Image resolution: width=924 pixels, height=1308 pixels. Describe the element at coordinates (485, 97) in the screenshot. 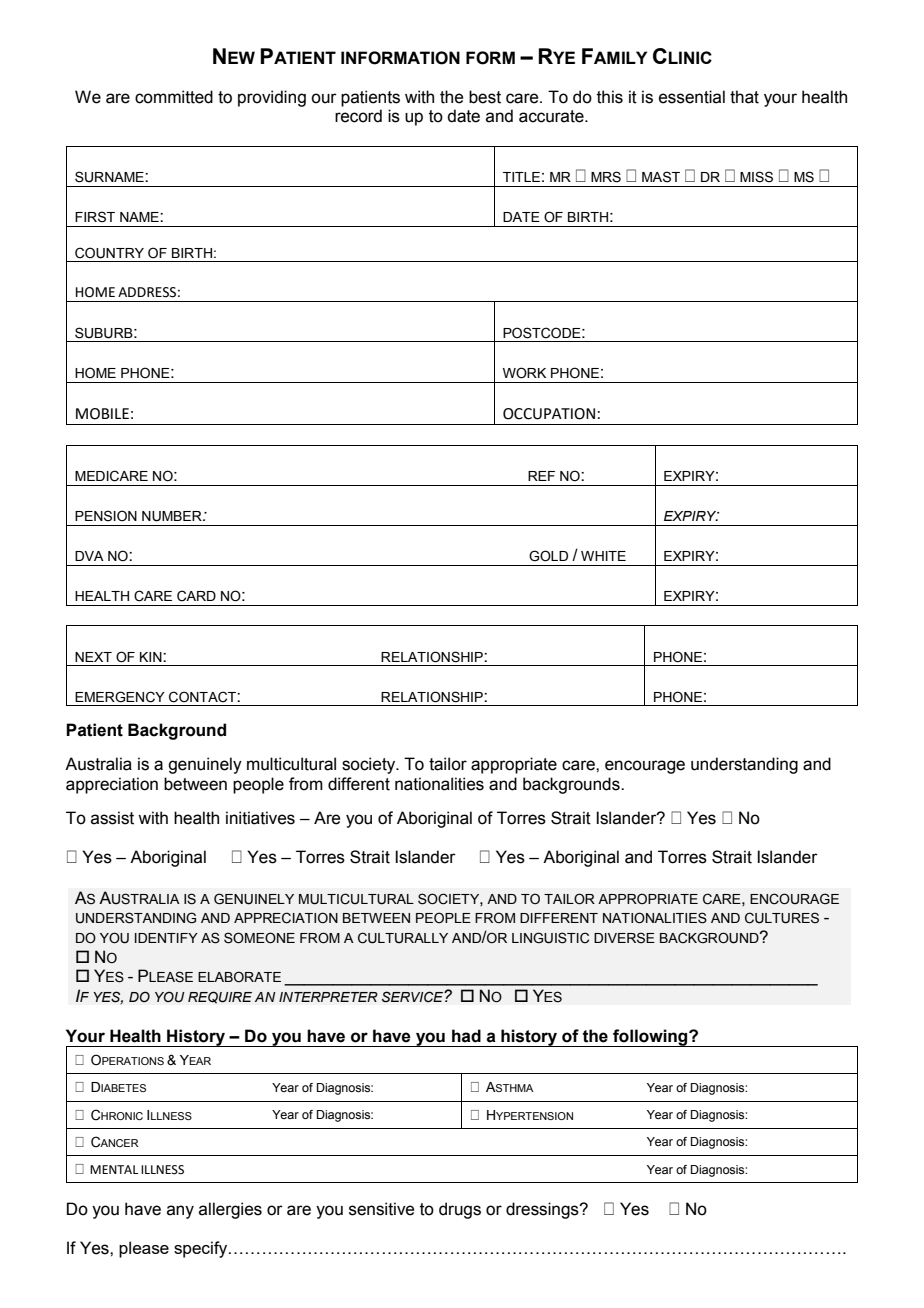

I see `best` at that location.
